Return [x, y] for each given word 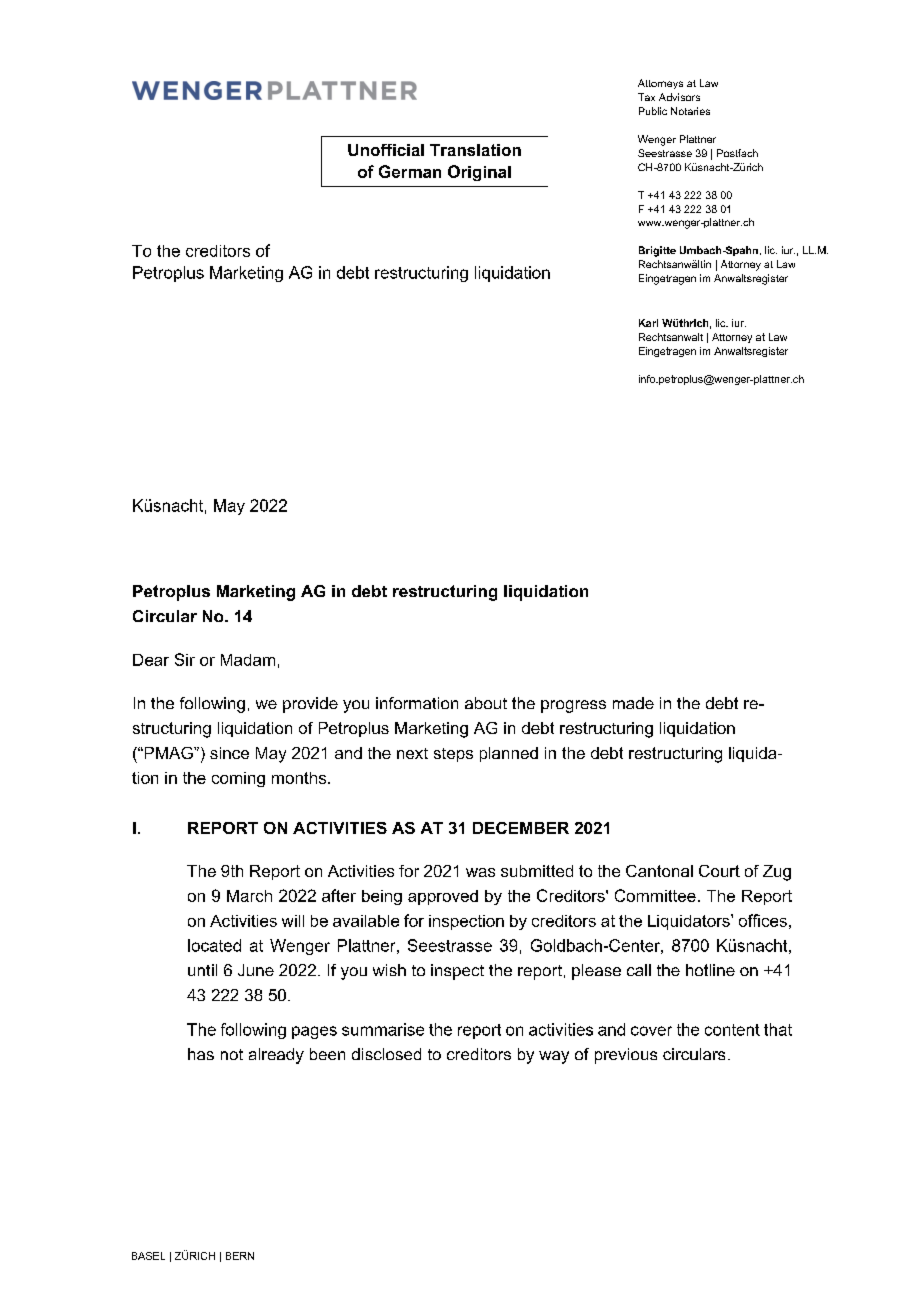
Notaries [690, 111]
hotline [710, 970]
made [633, 703]
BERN [240, 1256]
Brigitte [657, 251]
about [486, 703]
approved [443, 897]
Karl [648, 323]
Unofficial [386, 150]
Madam [248, 660]
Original [479, 173]
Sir [185, 659]
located [214, 945]
